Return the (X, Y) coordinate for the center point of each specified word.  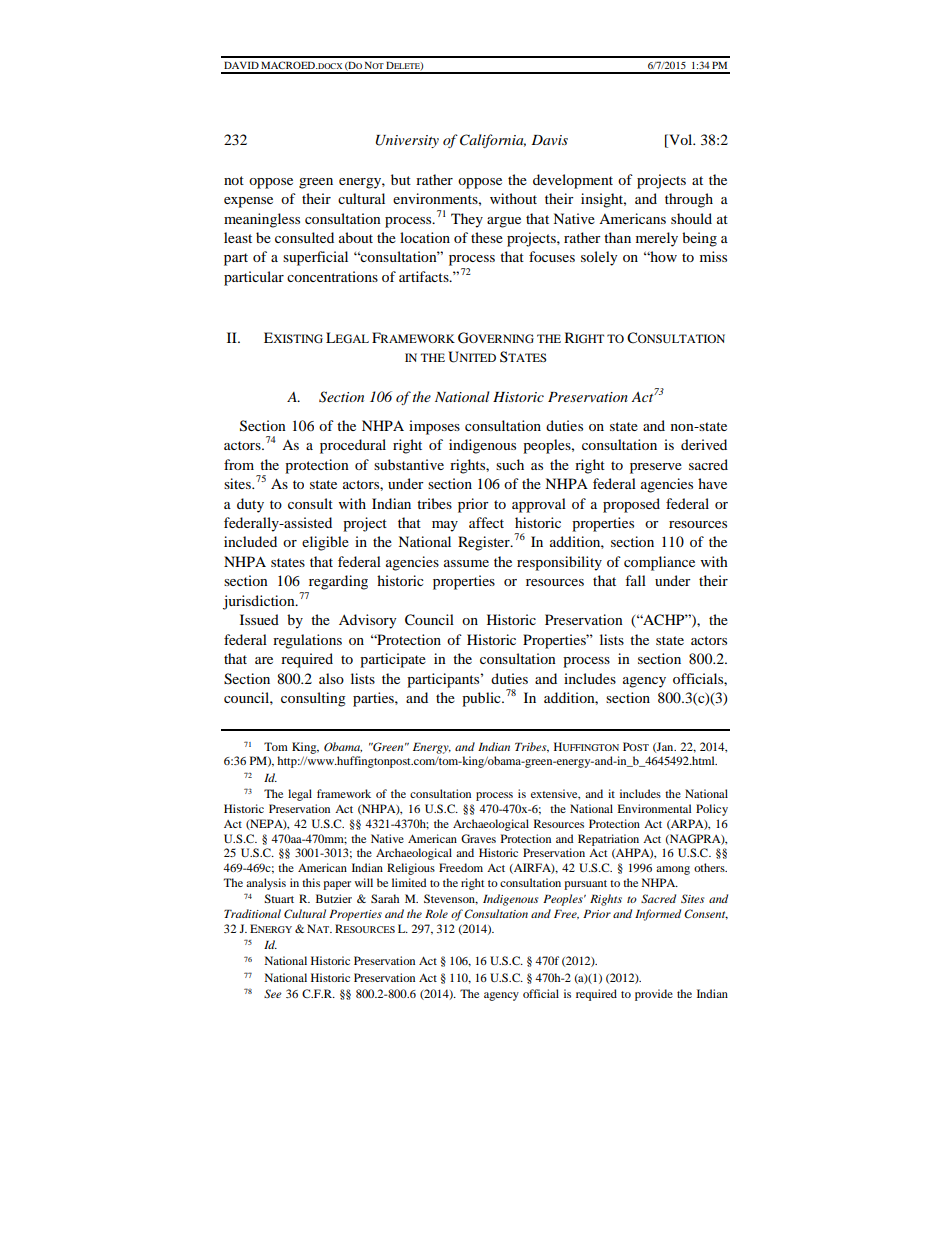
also (331, 678)
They (467, 220)
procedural (353, 446)
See (273, 993)
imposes (434, 427)
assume (466, 563)
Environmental (654, 808)
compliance (659, 563)
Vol (681, 141)
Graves (478, 838)
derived (704, 444)
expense (248, 202)
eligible (325, 543)
